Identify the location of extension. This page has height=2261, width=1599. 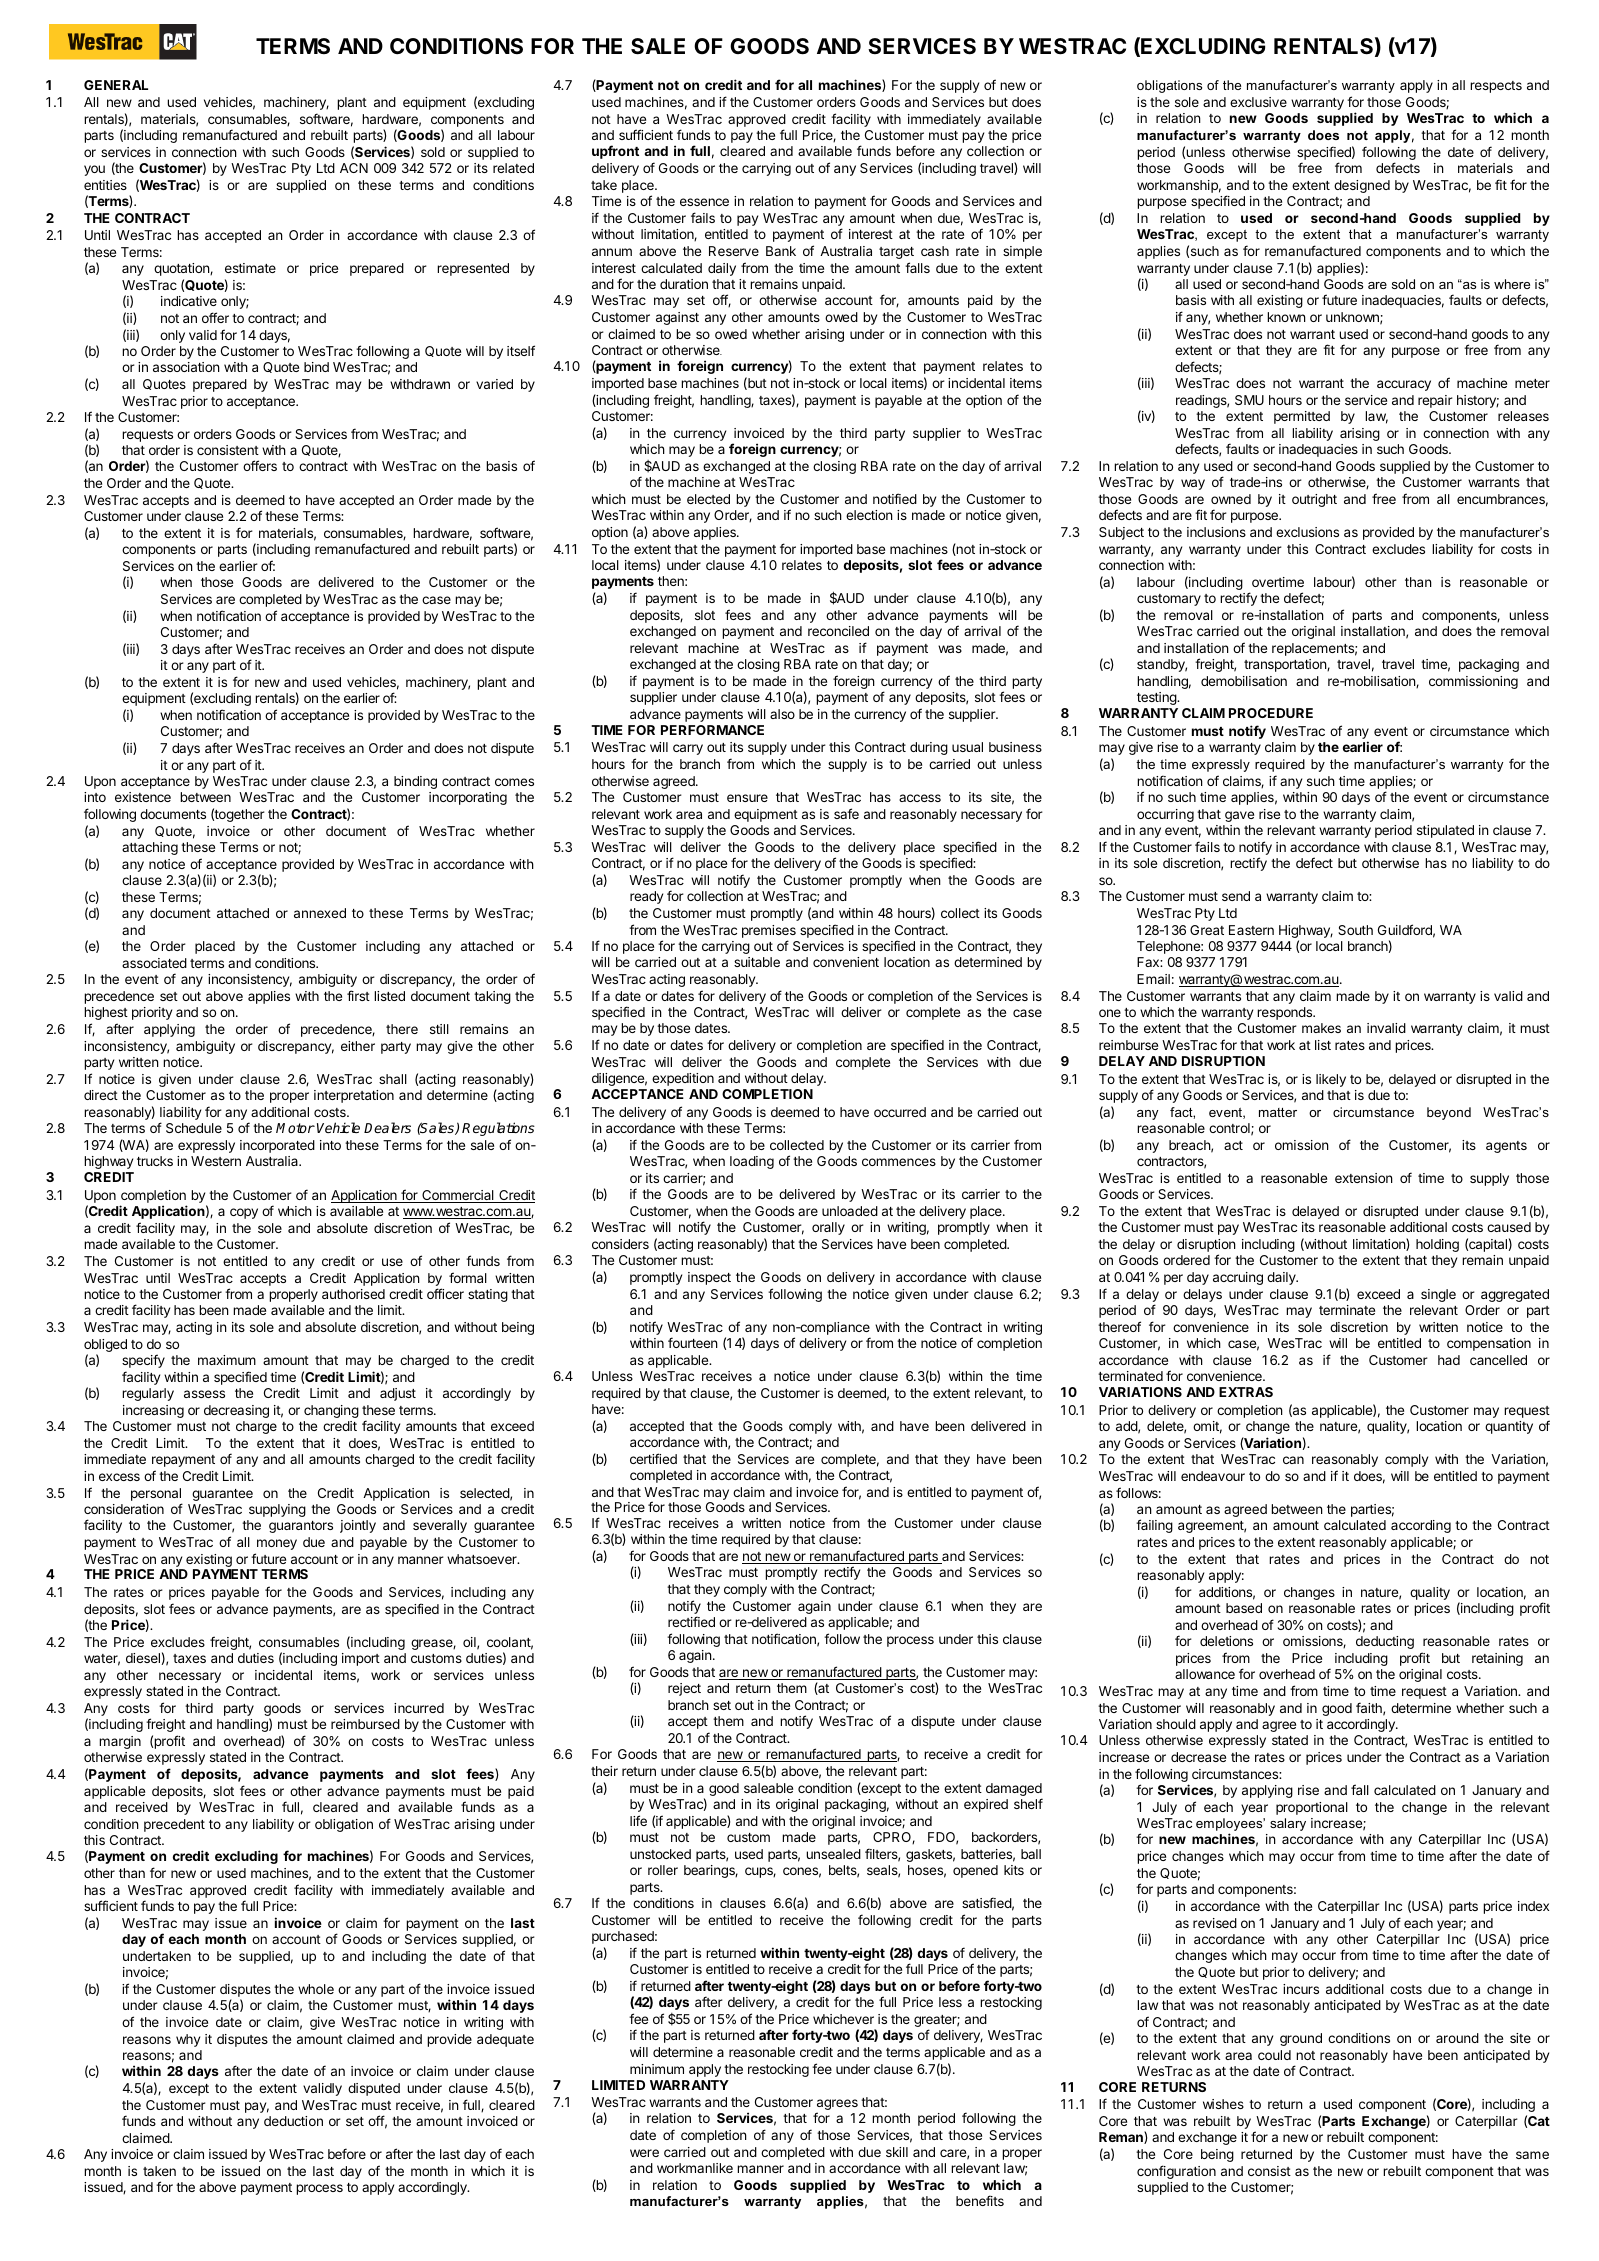
(1364, 1178).
